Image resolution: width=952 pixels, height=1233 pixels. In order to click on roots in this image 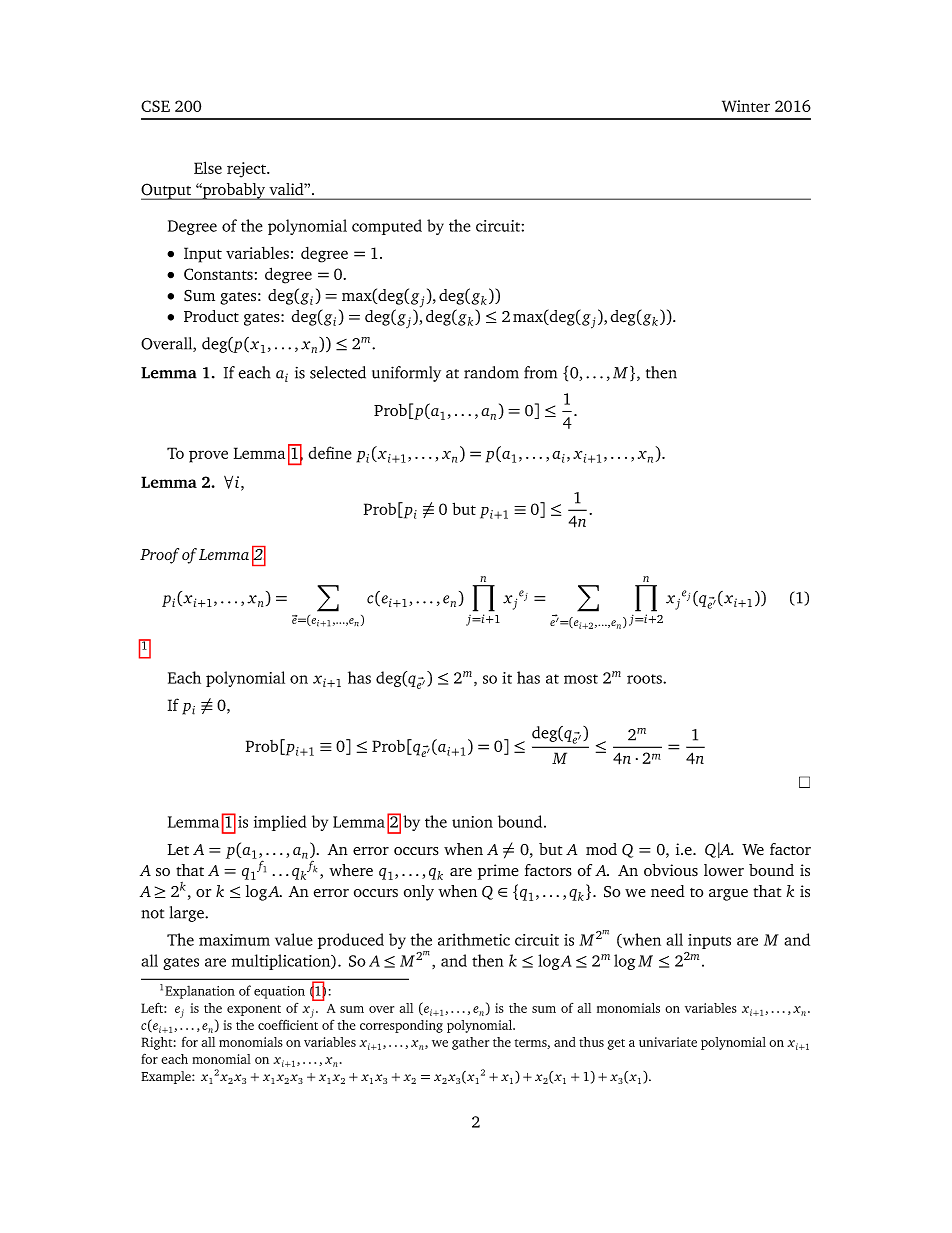, I will do `click(645, 679)`.
